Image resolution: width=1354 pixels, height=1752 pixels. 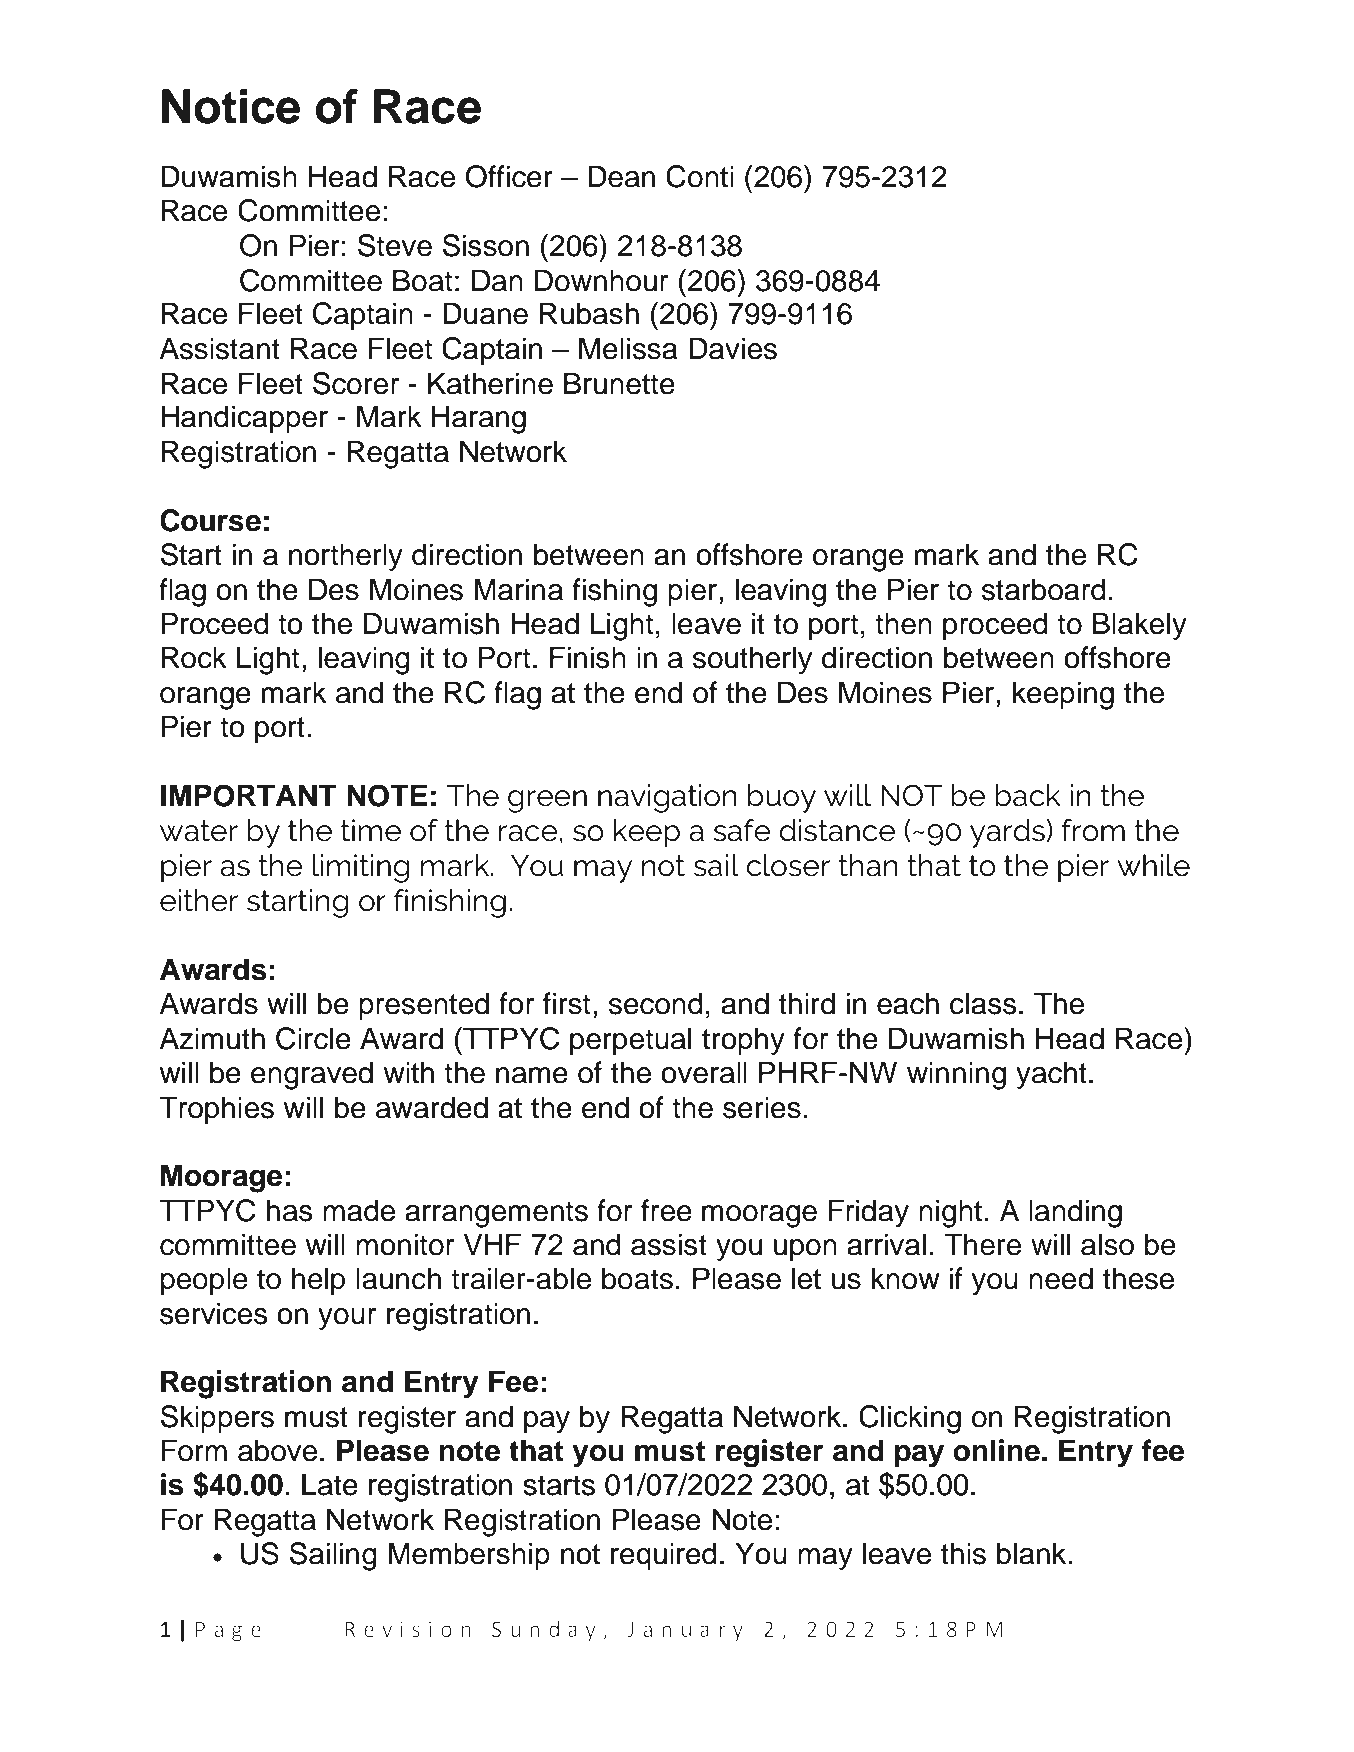 I want to click on Davies, so click(x=733, y=348).
